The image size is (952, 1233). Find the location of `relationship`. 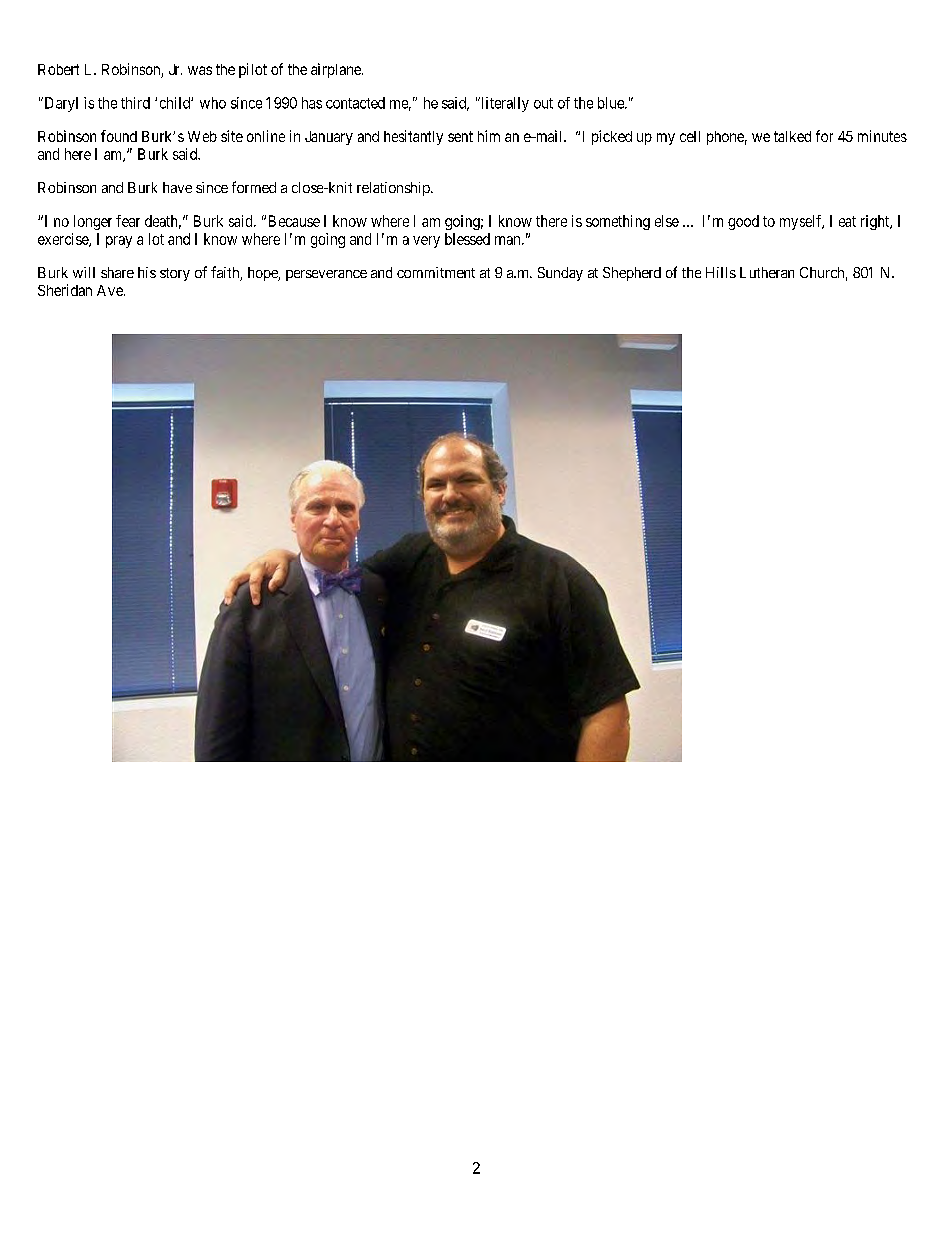

relationship is located at coordinates (394, 189).
